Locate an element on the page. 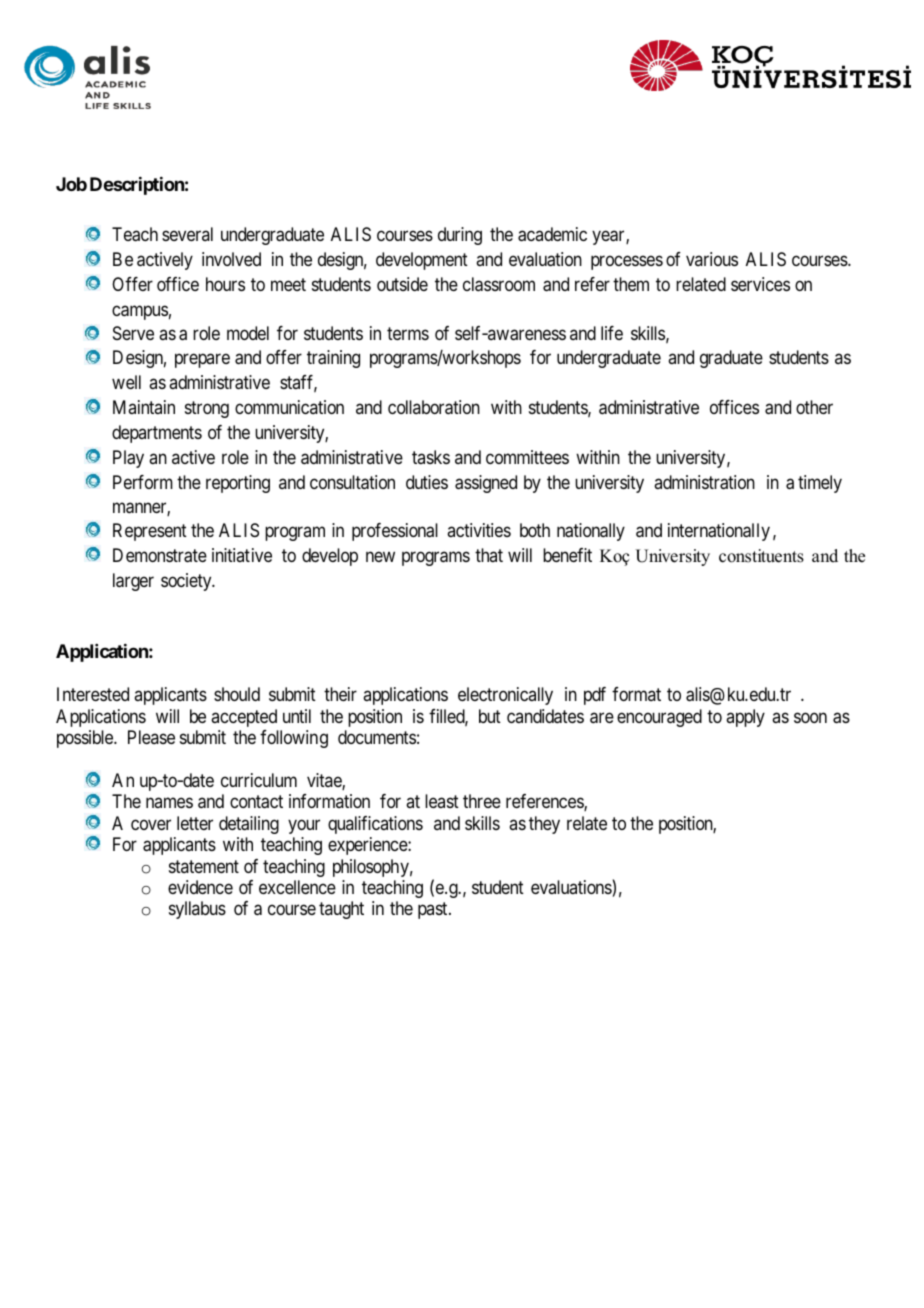  several is located at coordinates (187, 234).
